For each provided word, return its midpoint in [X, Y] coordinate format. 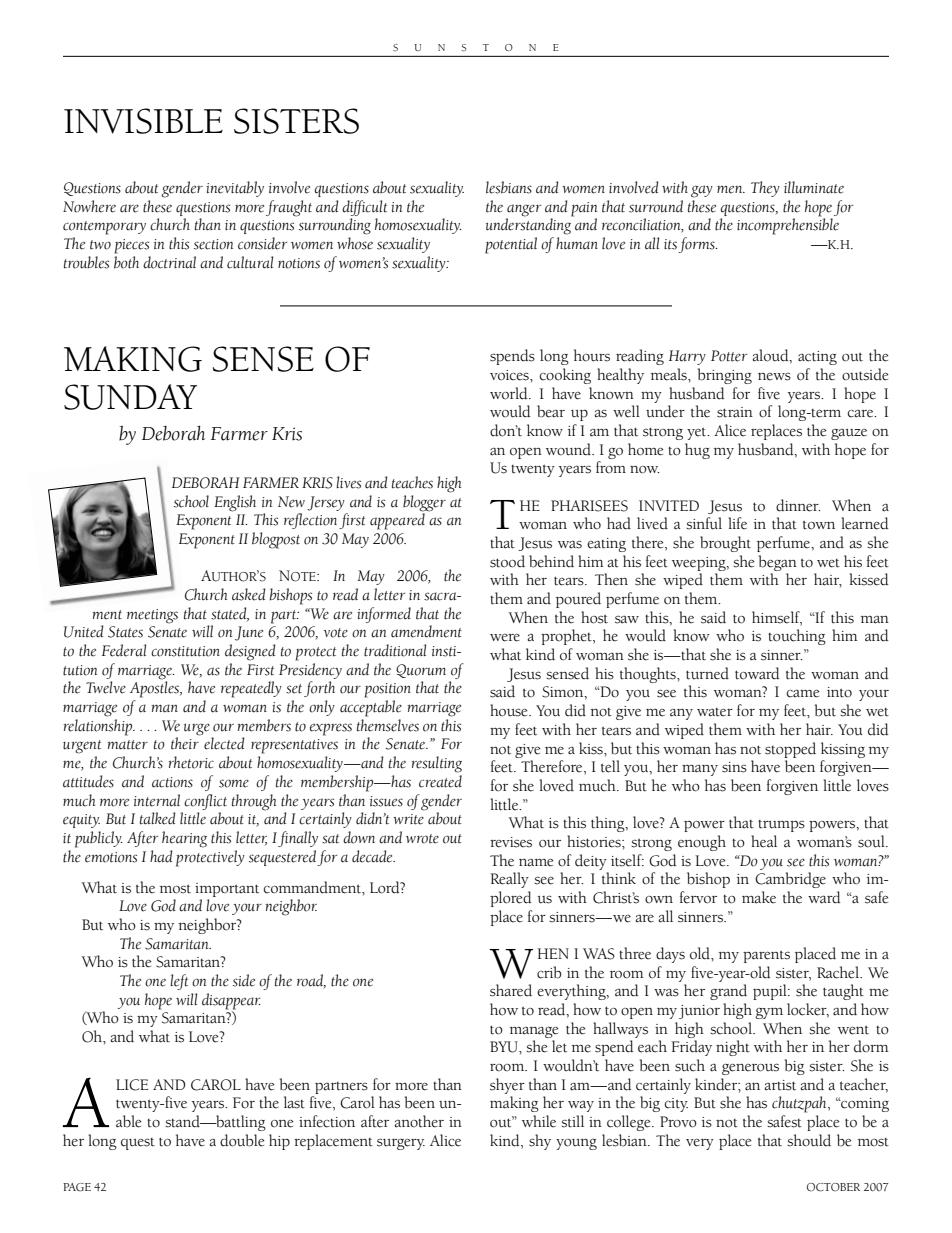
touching [797, 637]
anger [524, 210]
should [809, 1140]
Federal [124, 650]
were [505, 638]
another [419, 1121]
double [242, 1140]
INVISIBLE [143, 121]
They [765, 189]
